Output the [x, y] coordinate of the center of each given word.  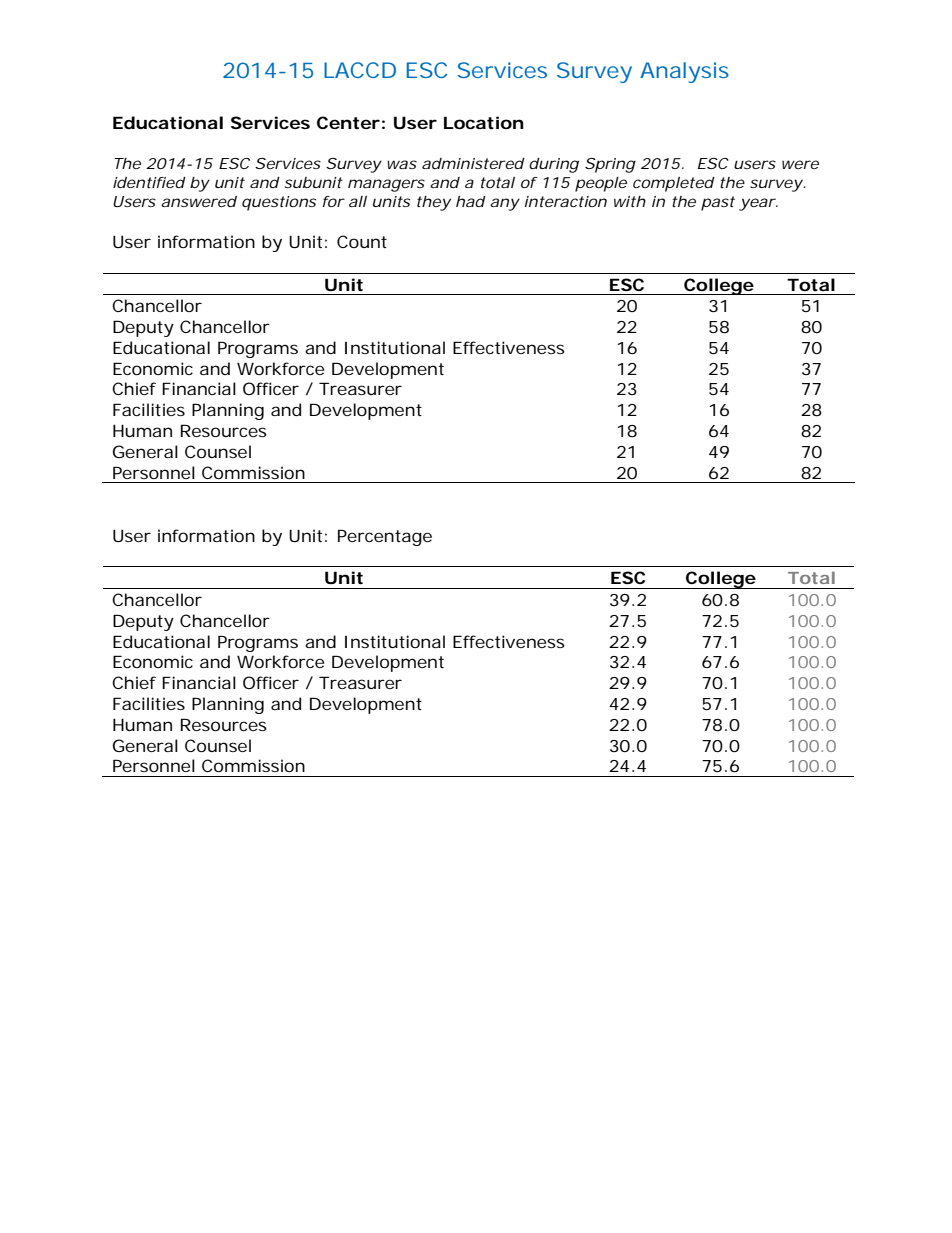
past [718, 203]
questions [279, 203]
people [601, 184]
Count [362, 241]
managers [386, 185]
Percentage [385, 537]
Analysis [684, 72]
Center [348, 122]
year [757, 204]
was [402, 164]
